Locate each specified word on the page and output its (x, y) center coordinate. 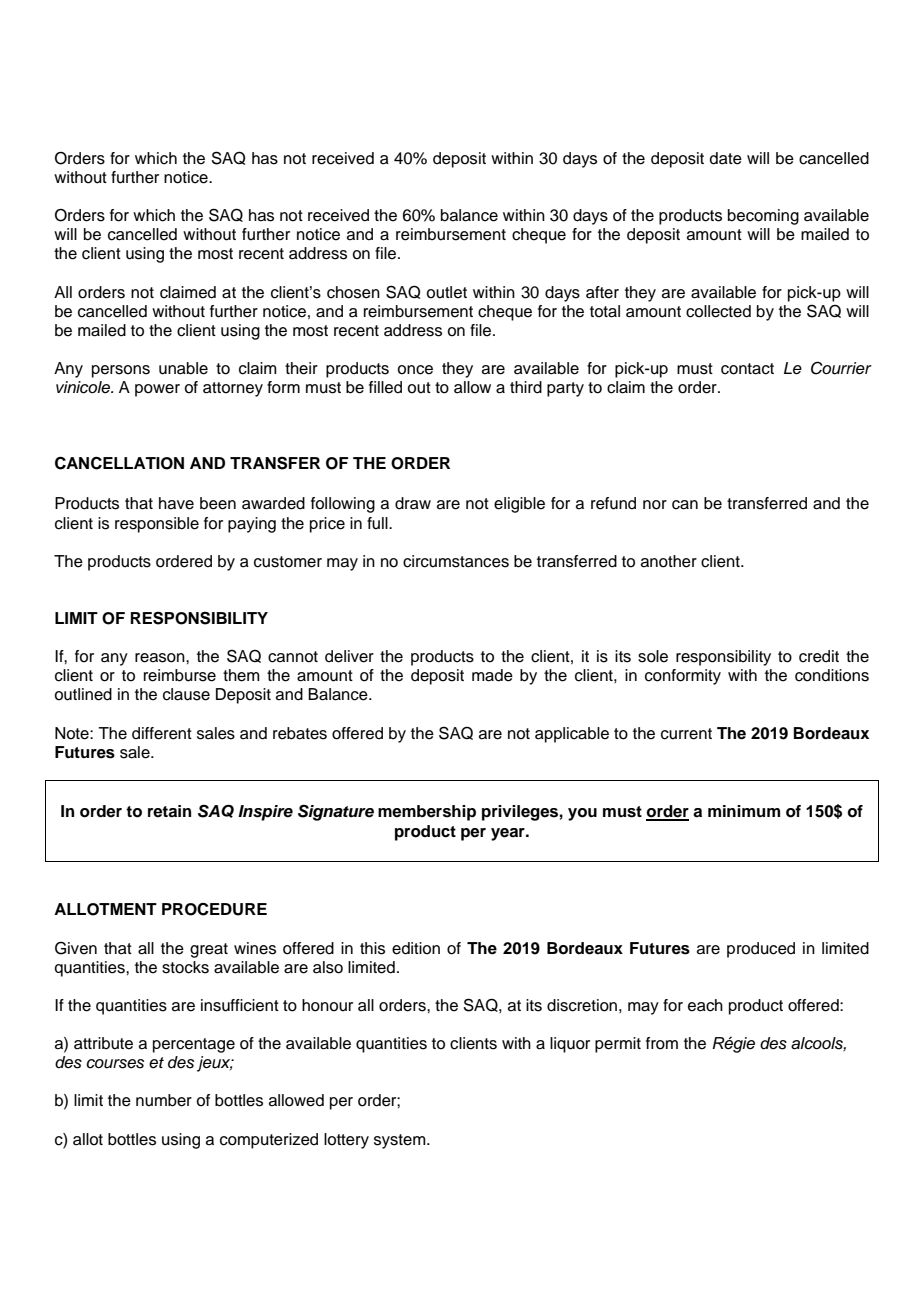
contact (747, 369)
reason (161, 658)
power (157, 390)
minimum (744, 811)
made (492, 675)
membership (427, 813)
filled (385, 387)
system (401, 1141)
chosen (353, 292)
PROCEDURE (214, 909)
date (726, 158)
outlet (446, 292)
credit (819, 656)
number (164, 1100)
